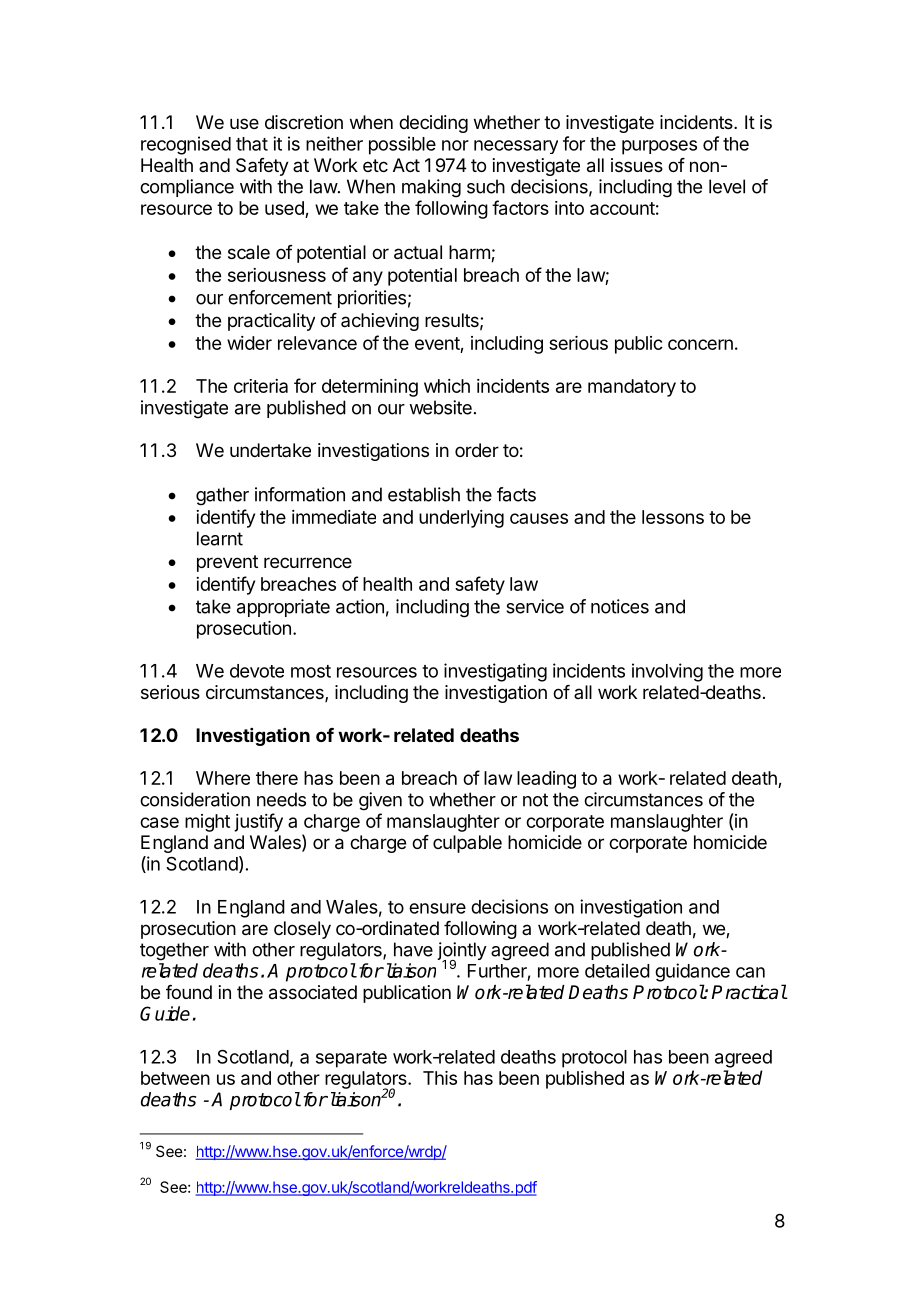  What do you see at coordinates (477, 450) in the screenshot?
I see `order` at bounding box center [477, 450].
